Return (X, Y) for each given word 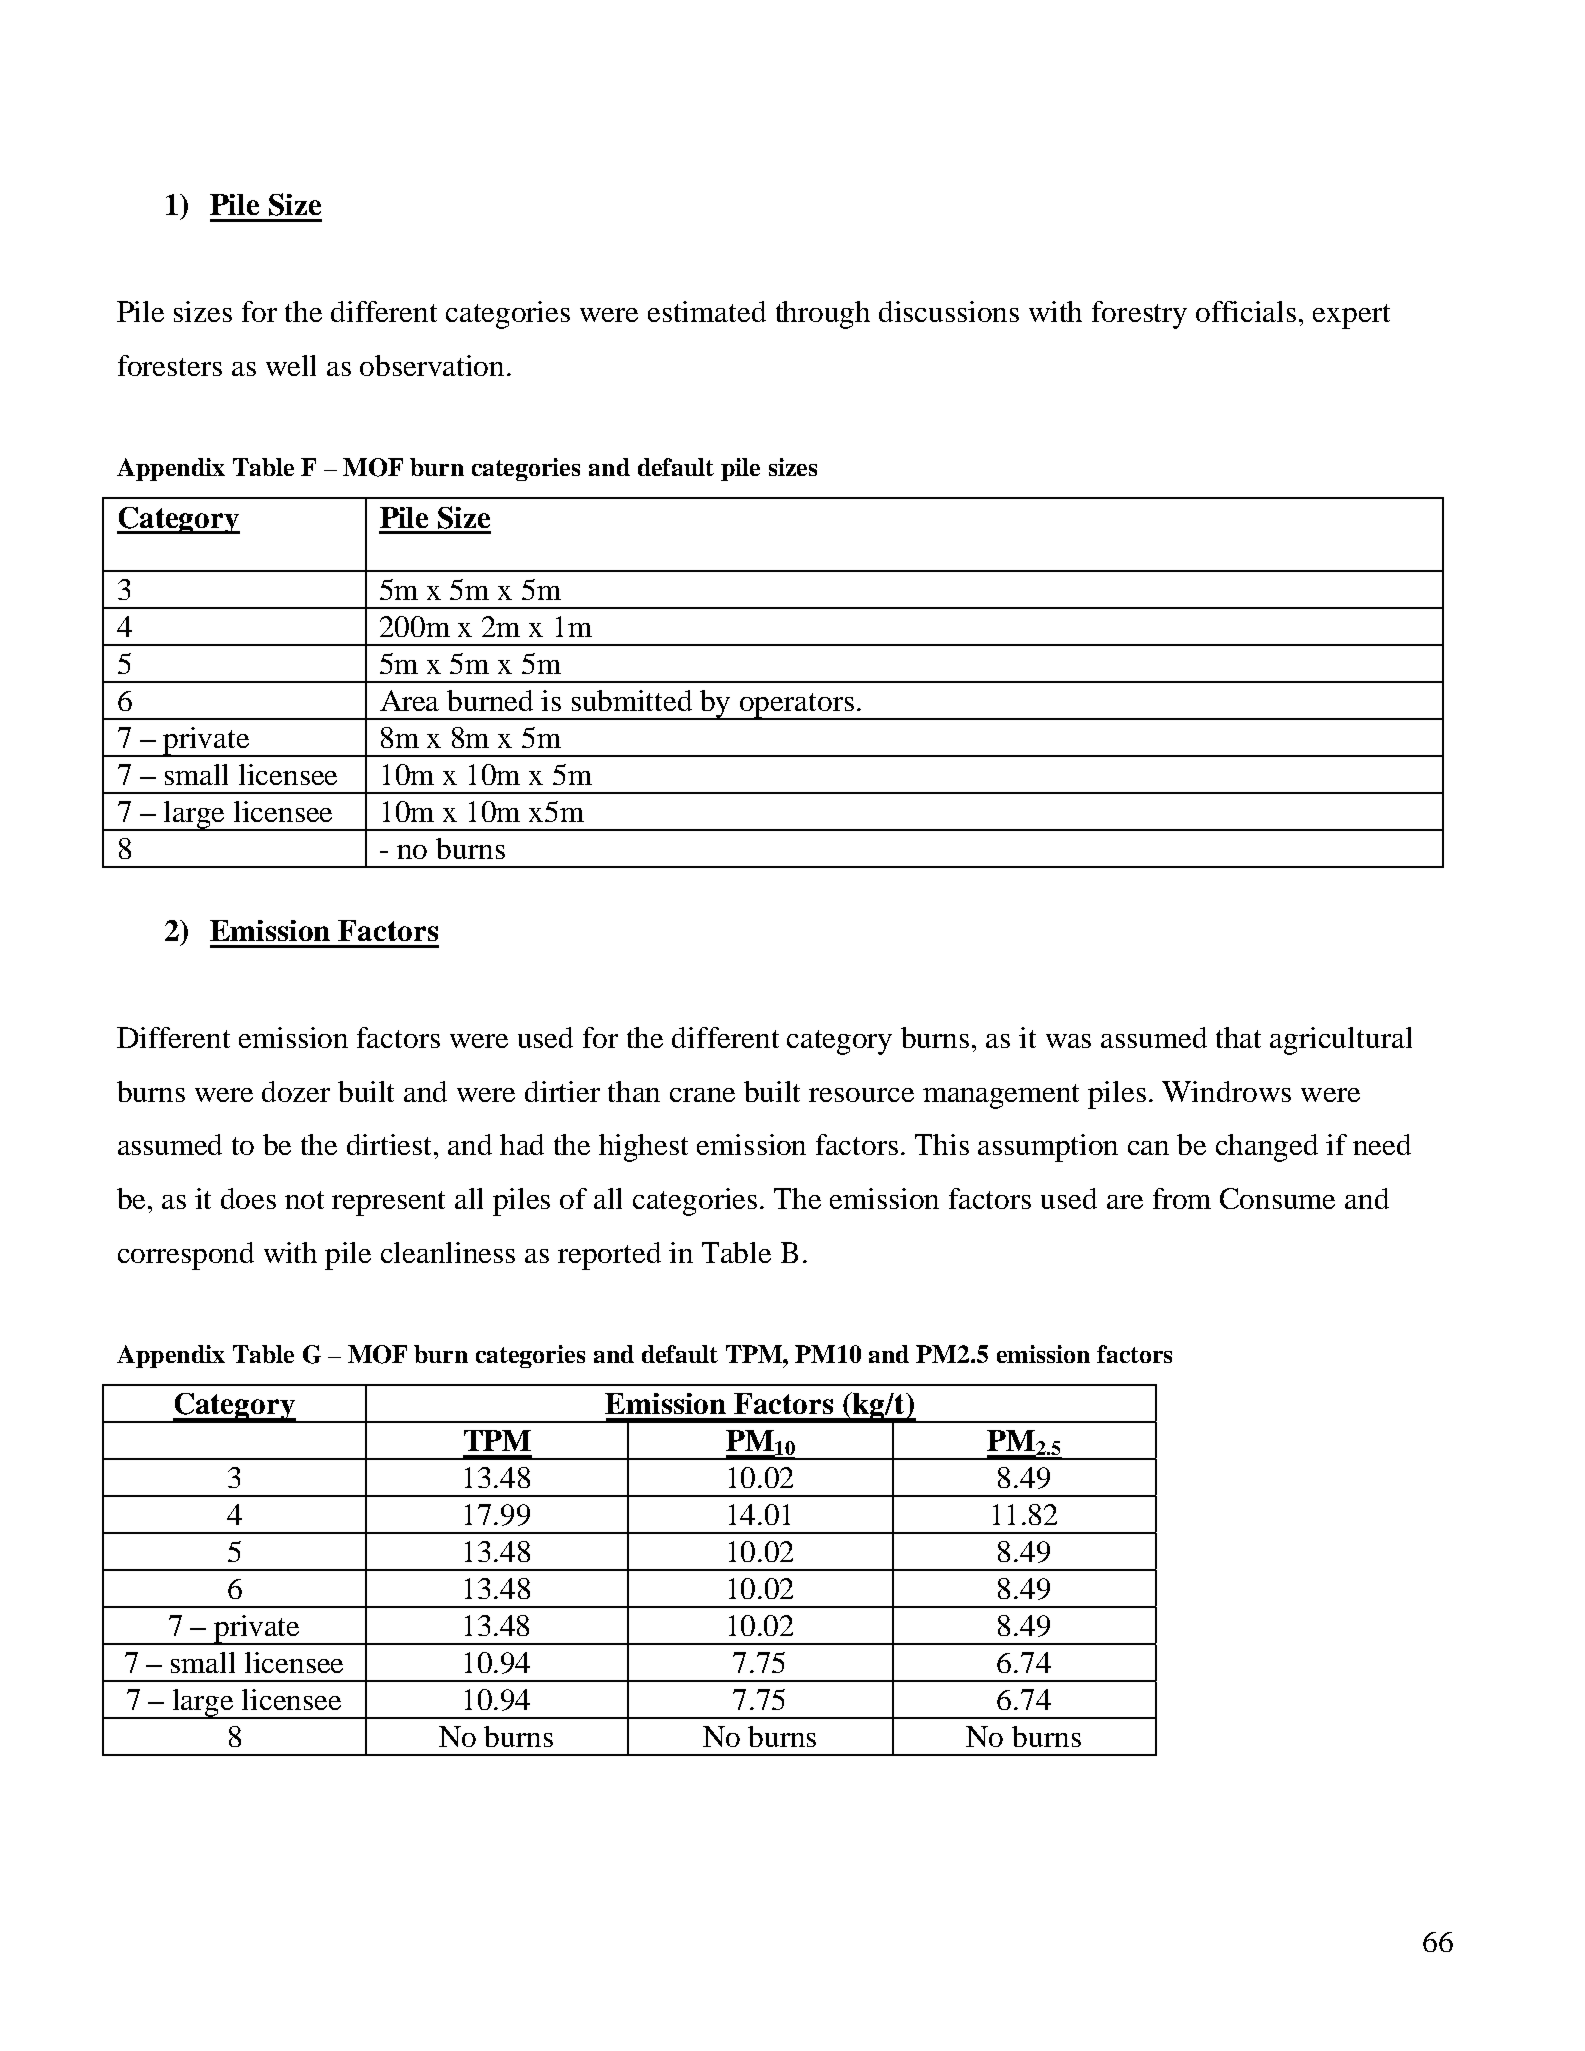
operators (797, 706)
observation (434, 365)
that (1238, 1037)
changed (1267, 1148)
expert (1351, 316)
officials (1246, 311)
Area (409, 700)
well (291, 365)
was (1068, 1041)
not (304, 1200)
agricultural (1341, 1041)
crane (702, 1095)
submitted (632, 700)
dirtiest (391, 1144)
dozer (296, 1091)
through (823, 315)
